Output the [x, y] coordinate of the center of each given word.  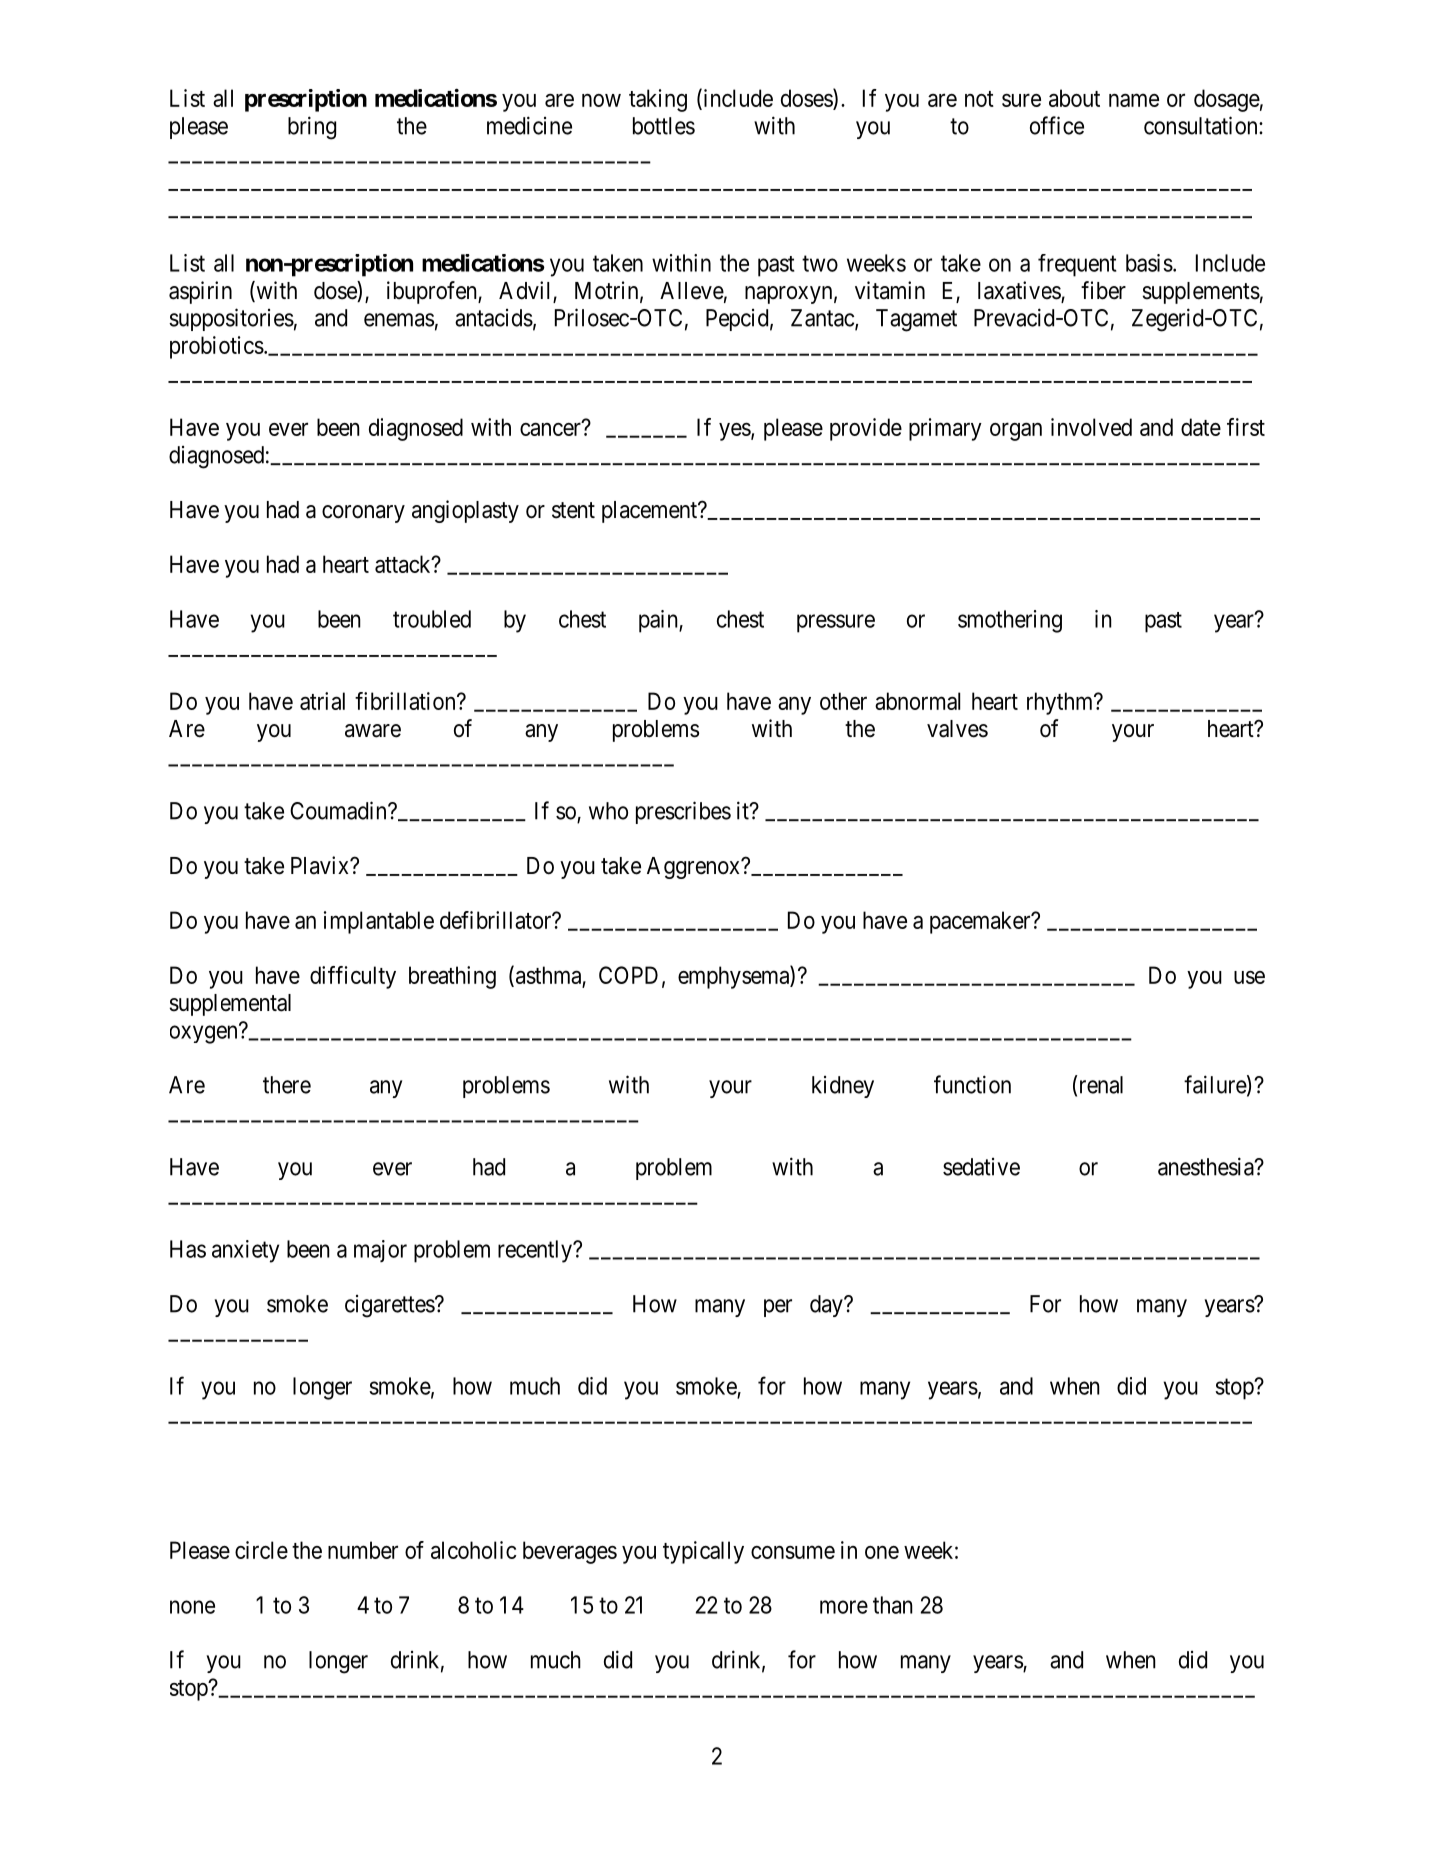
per [778, 1308]
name [1134, 100]
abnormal [917, 701]
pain [659, 621]
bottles [664, 126]
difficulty [353, 977]
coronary [363, 514]
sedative [981, 1167]
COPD [628, 975]
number [363, 1550]
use [1249, 977]
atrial [322, 701]
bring [312, 128]
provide [866, 429]
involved [1091, 427]
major [380, 1251]
